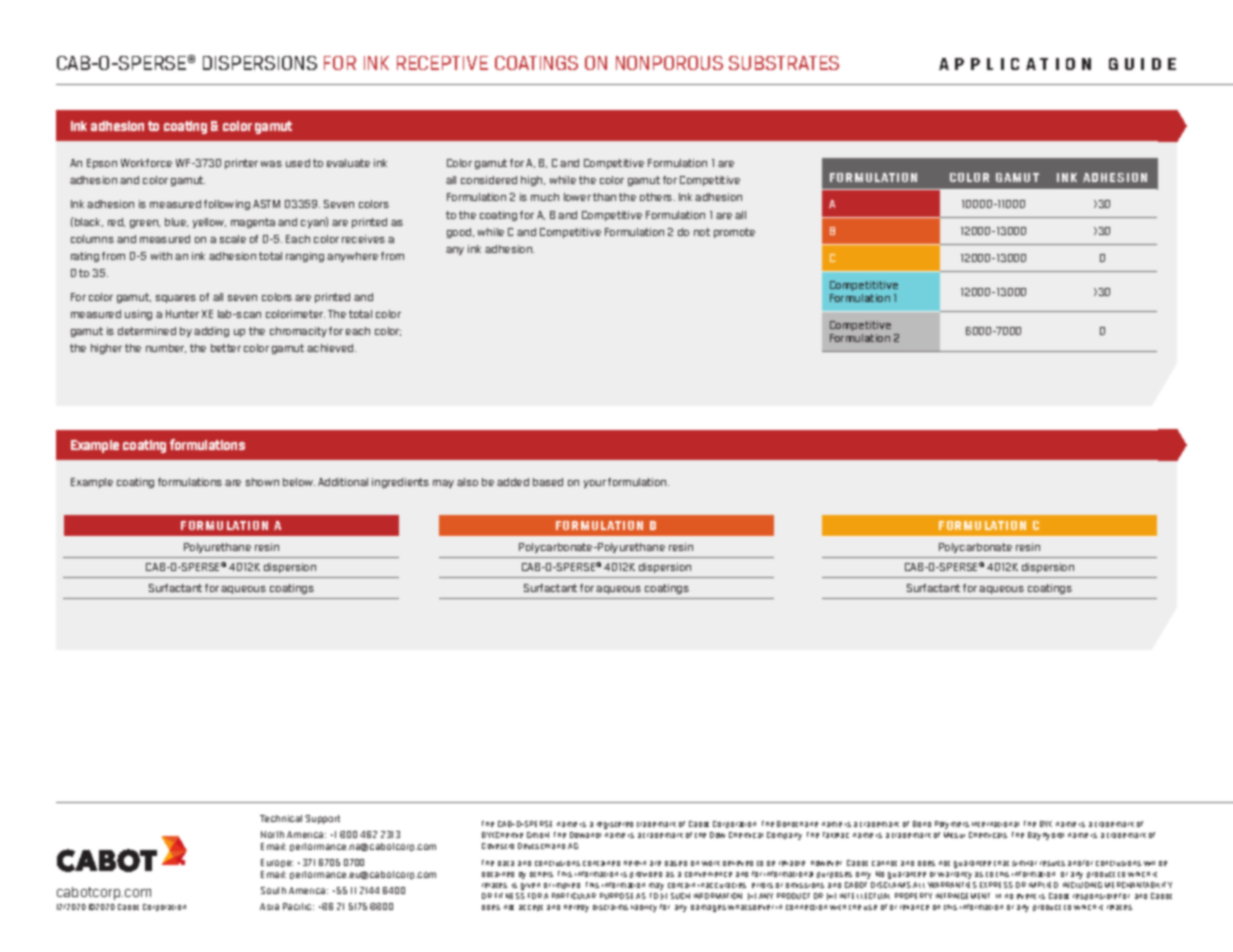  What do you see at coordinates (273, 890) in the screenshot?
I see `South` at bounding box center [273, 890].
